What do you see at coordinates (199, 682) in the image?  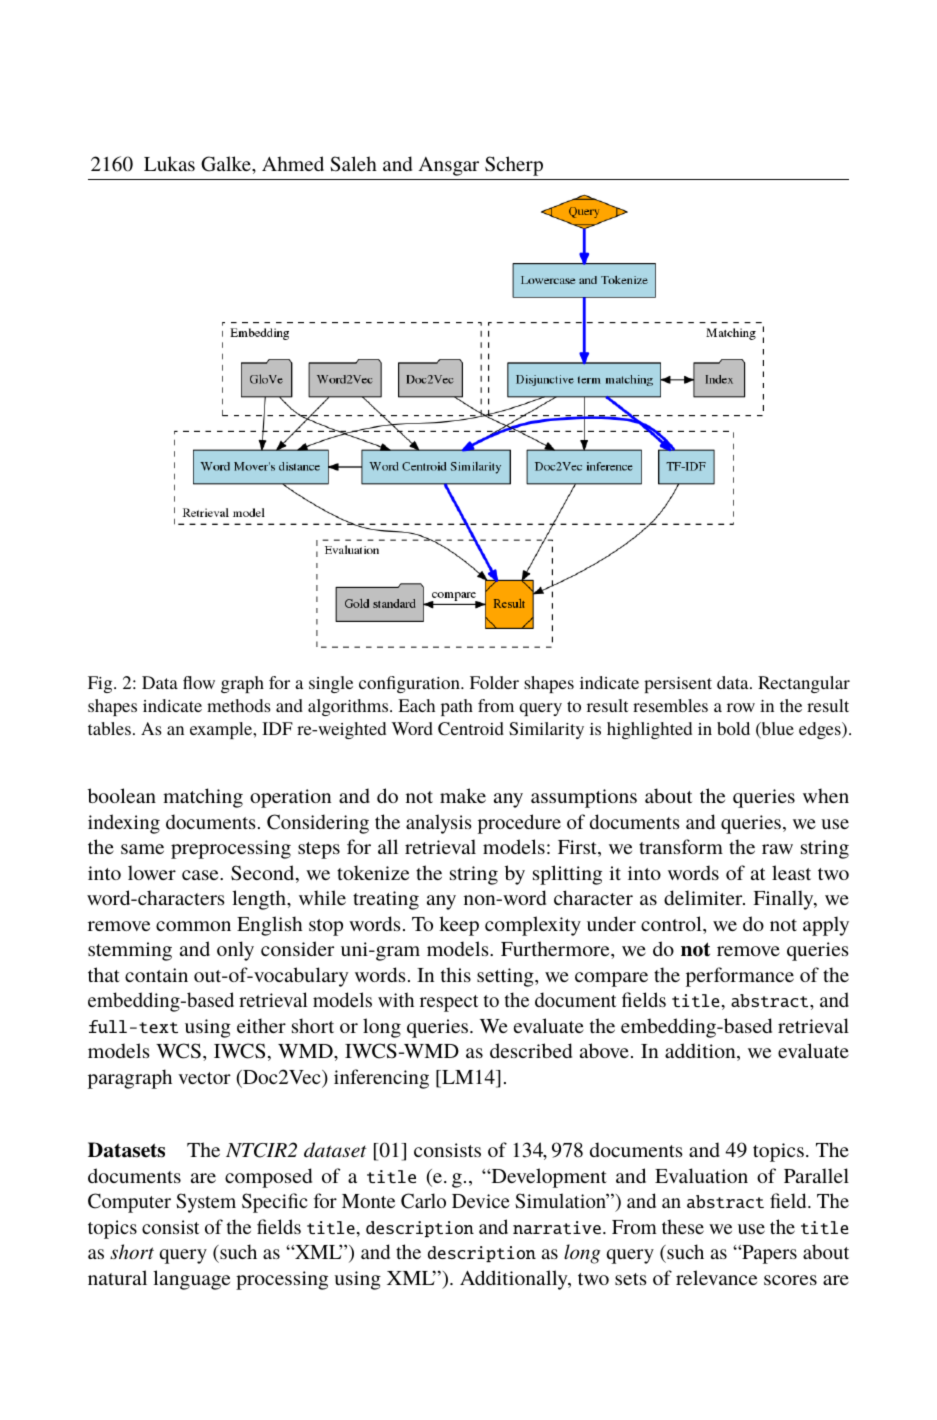 I see `flow` at bounding box center [199, 682].
